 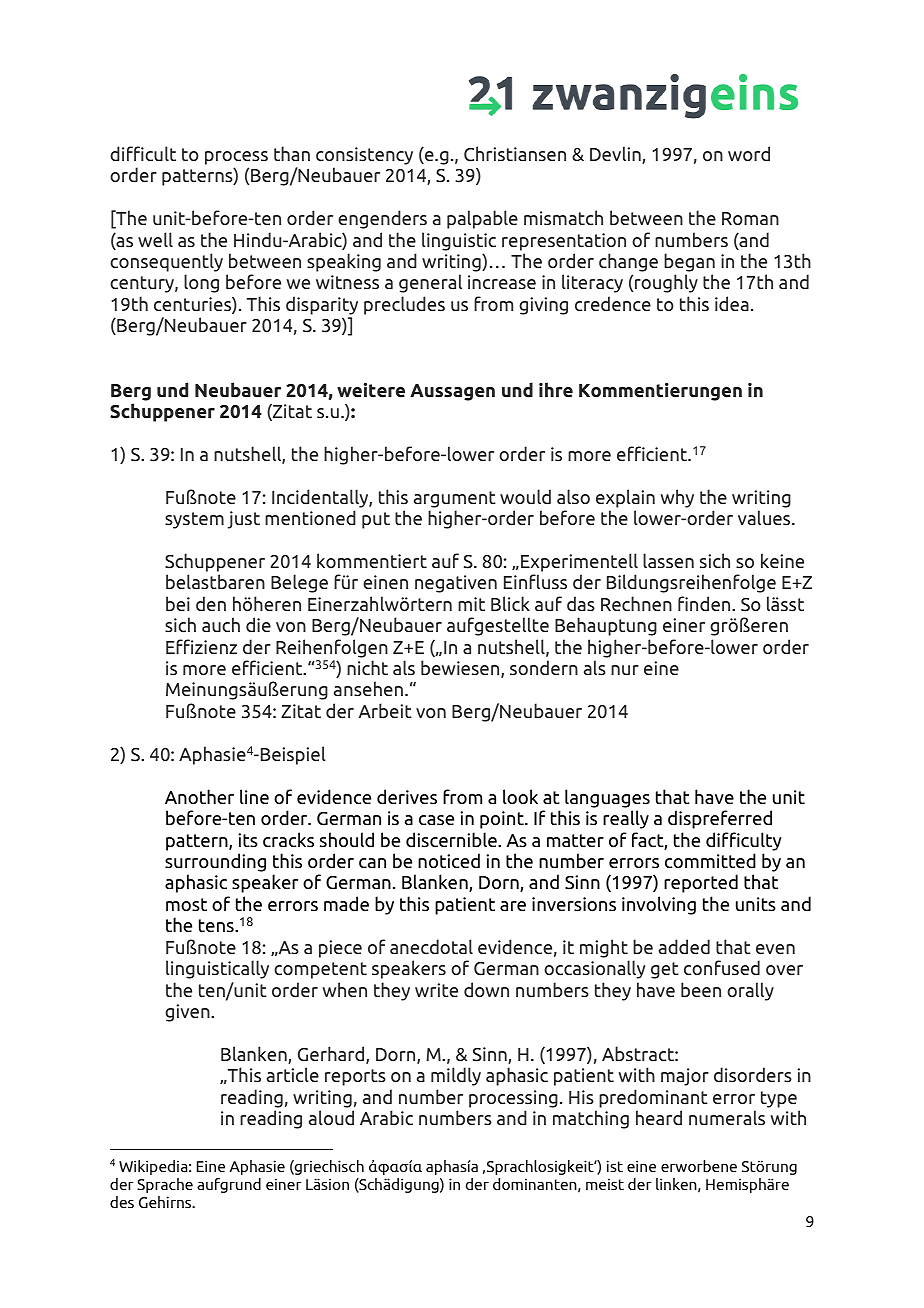 What do you see at coordinates (165, 1185) in the screenshot?
I see `Sprache` at bounding box center [165, 1185].
